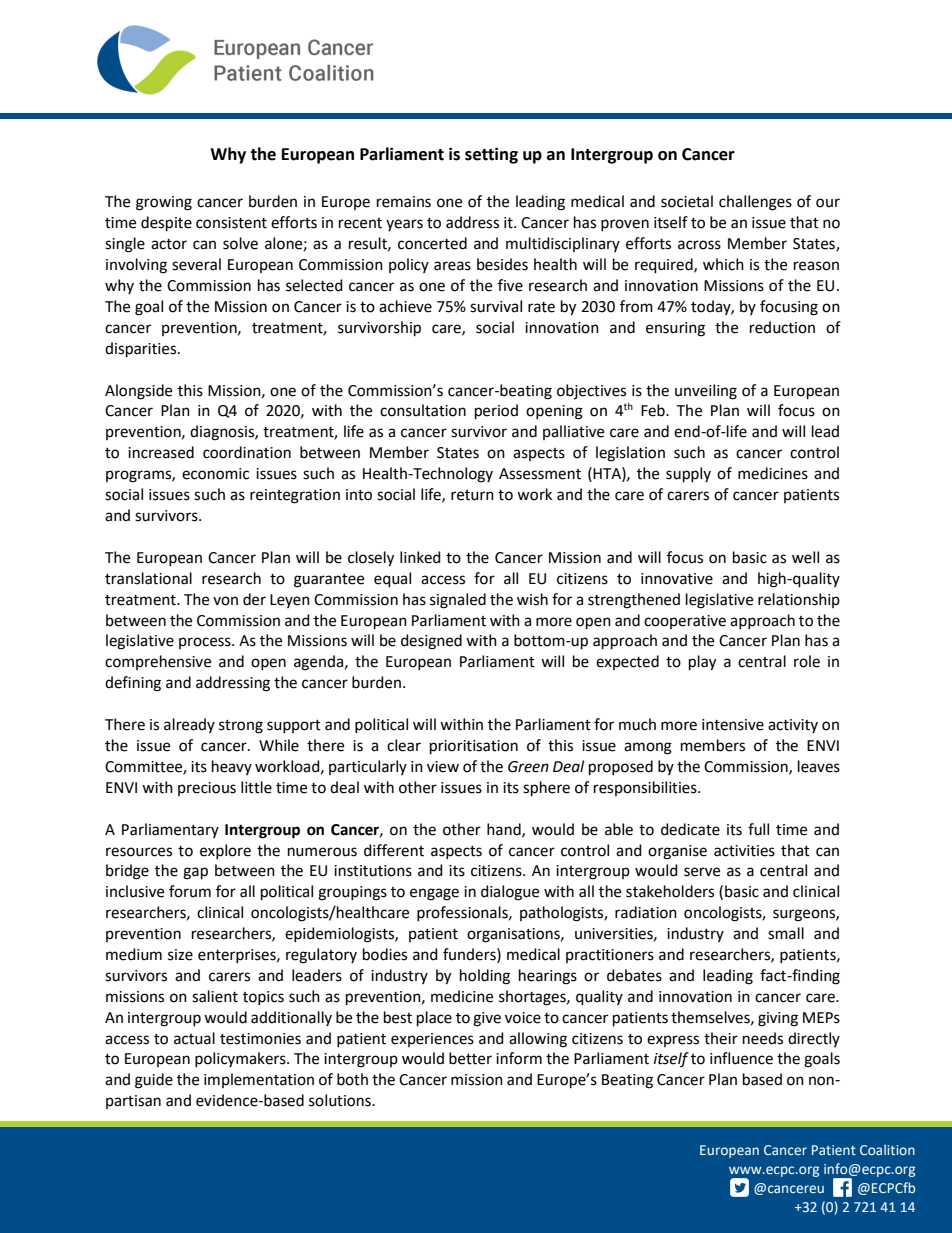  What do you see at coordinates (431, 642) in the screenshot?
I see `designed` at bounding box center [431, 642].
